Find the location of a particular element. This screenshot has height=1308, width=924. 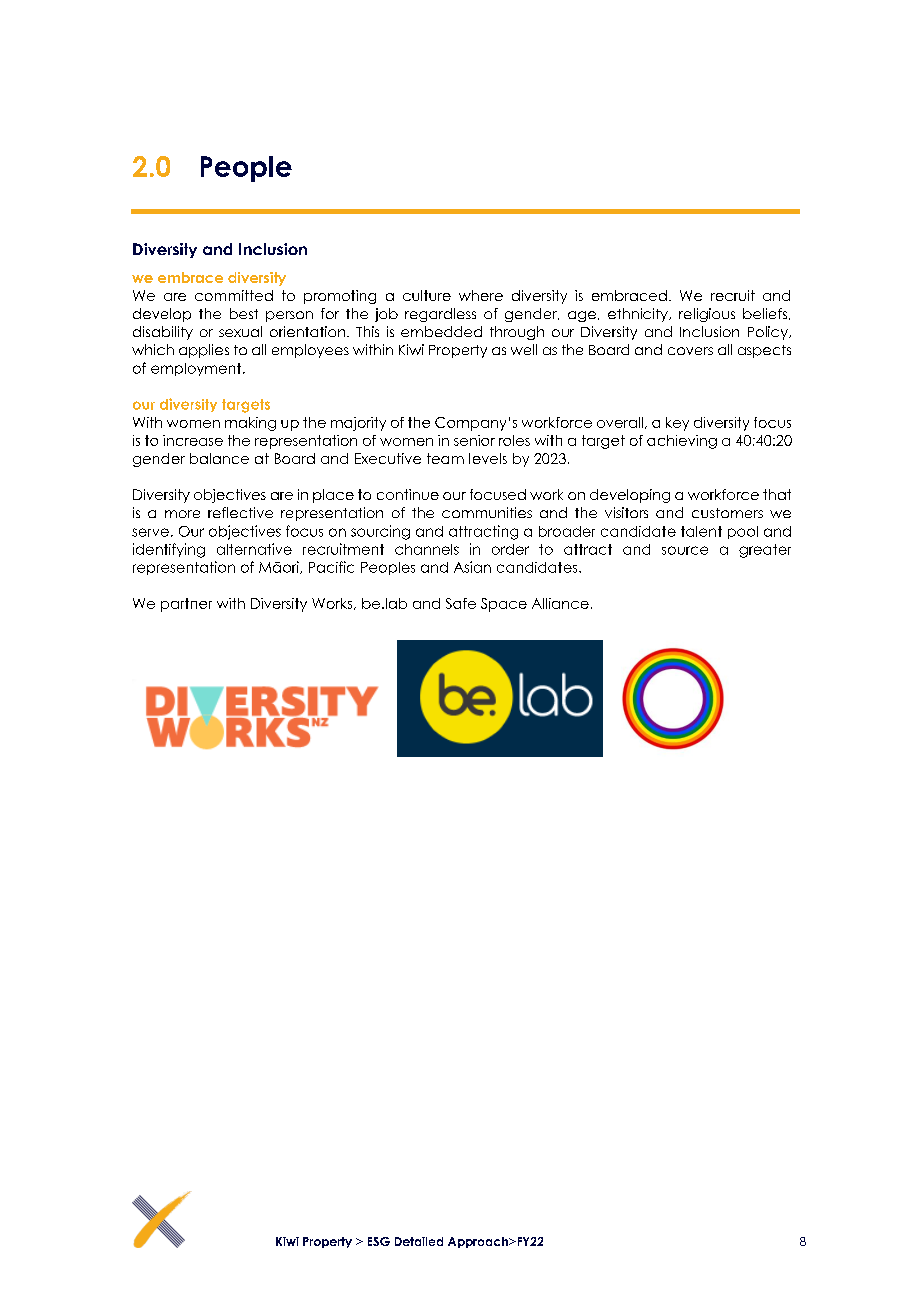

Pacific is located at coordinates (331, 567).
